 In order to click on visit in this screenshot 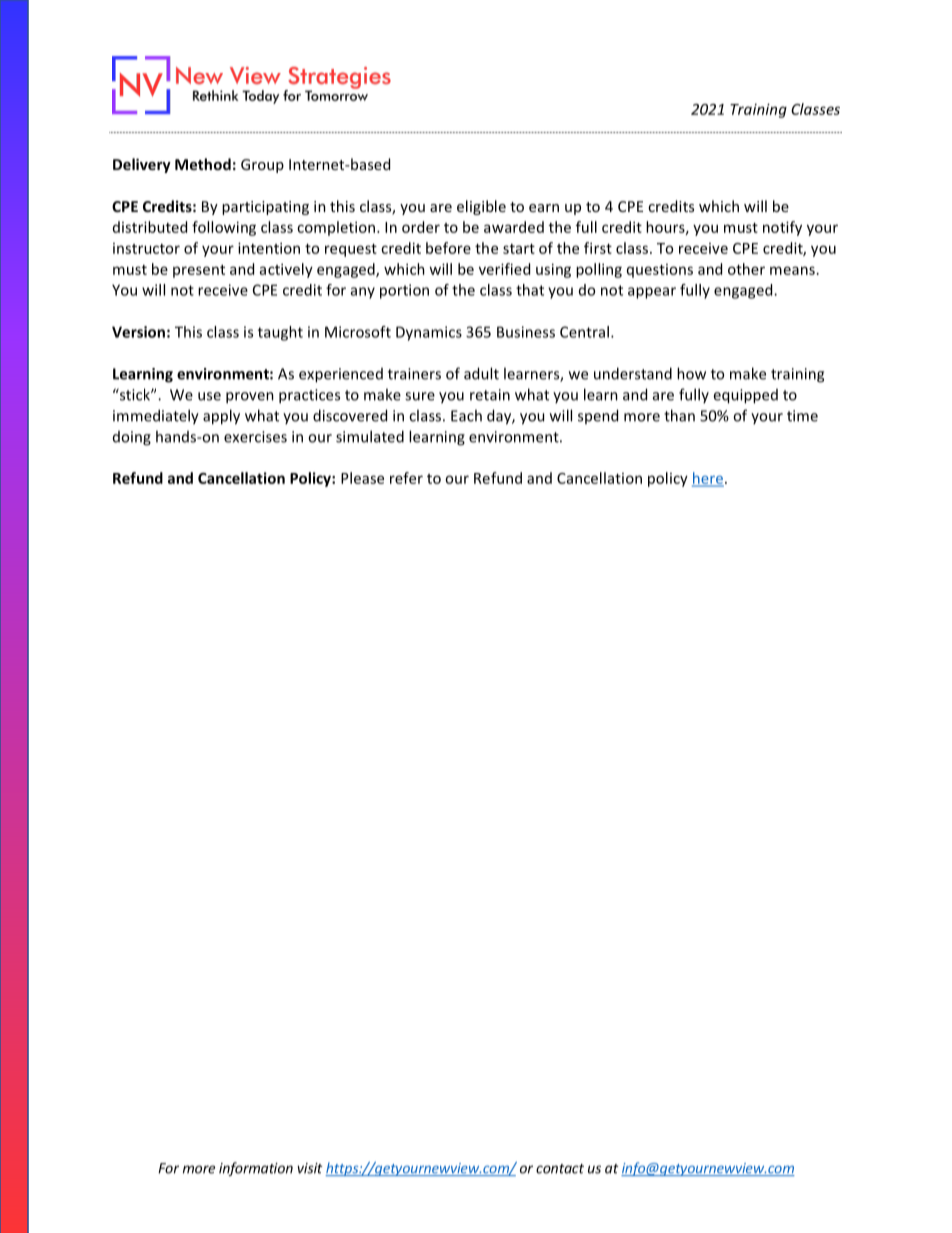, I will do `click(309, 1168)`.
